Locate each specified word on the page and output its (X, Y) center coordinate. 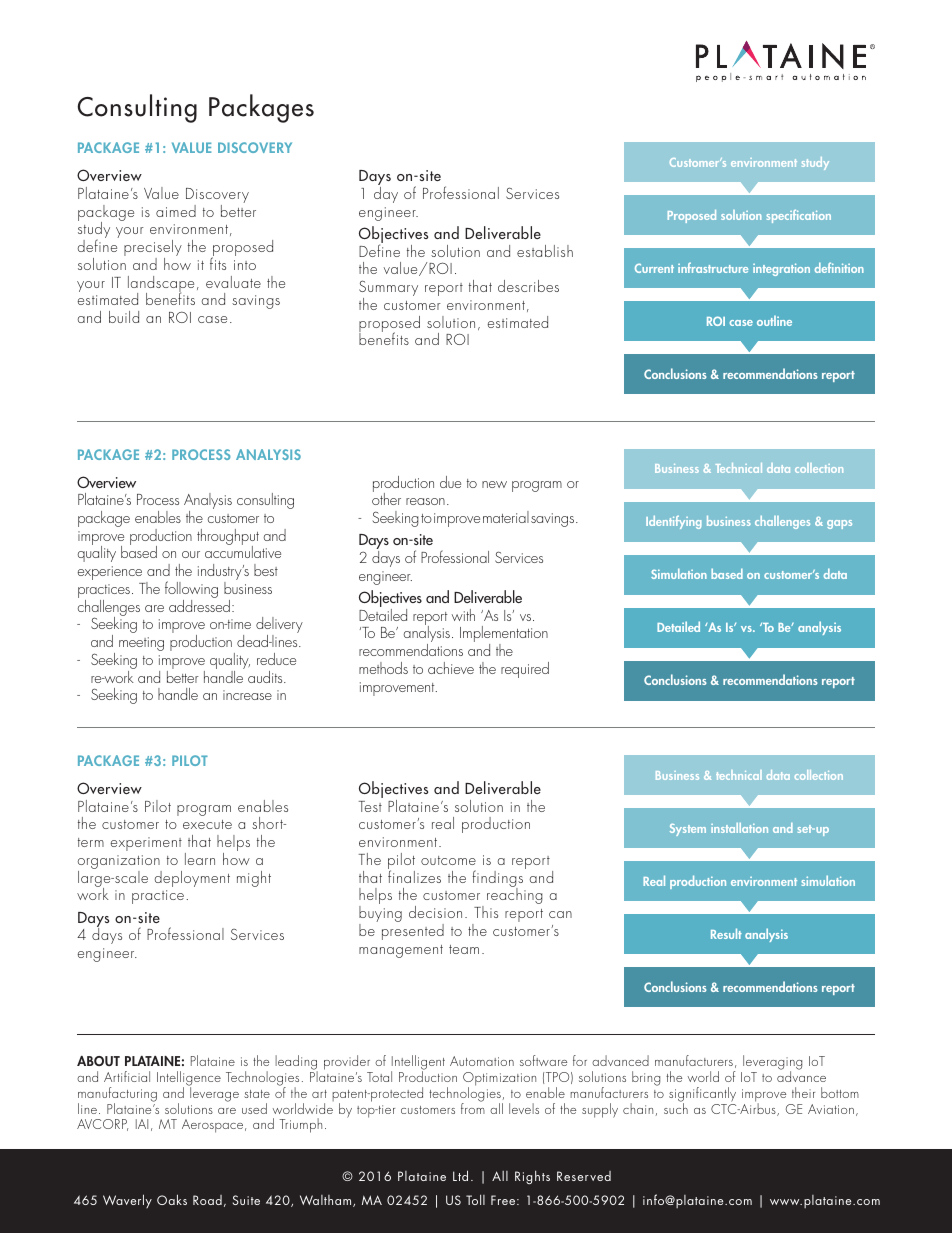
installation (739, 828)
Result (726, 933)
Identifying (673, 522)
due (450, 482)
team (464, 949)
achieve (451, 668)
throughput (228, 538)
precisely (153, 249)
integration (781, 269)
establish (545, 251)
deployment (192, 879)
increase (247, 695)
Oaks (172, 1199)
